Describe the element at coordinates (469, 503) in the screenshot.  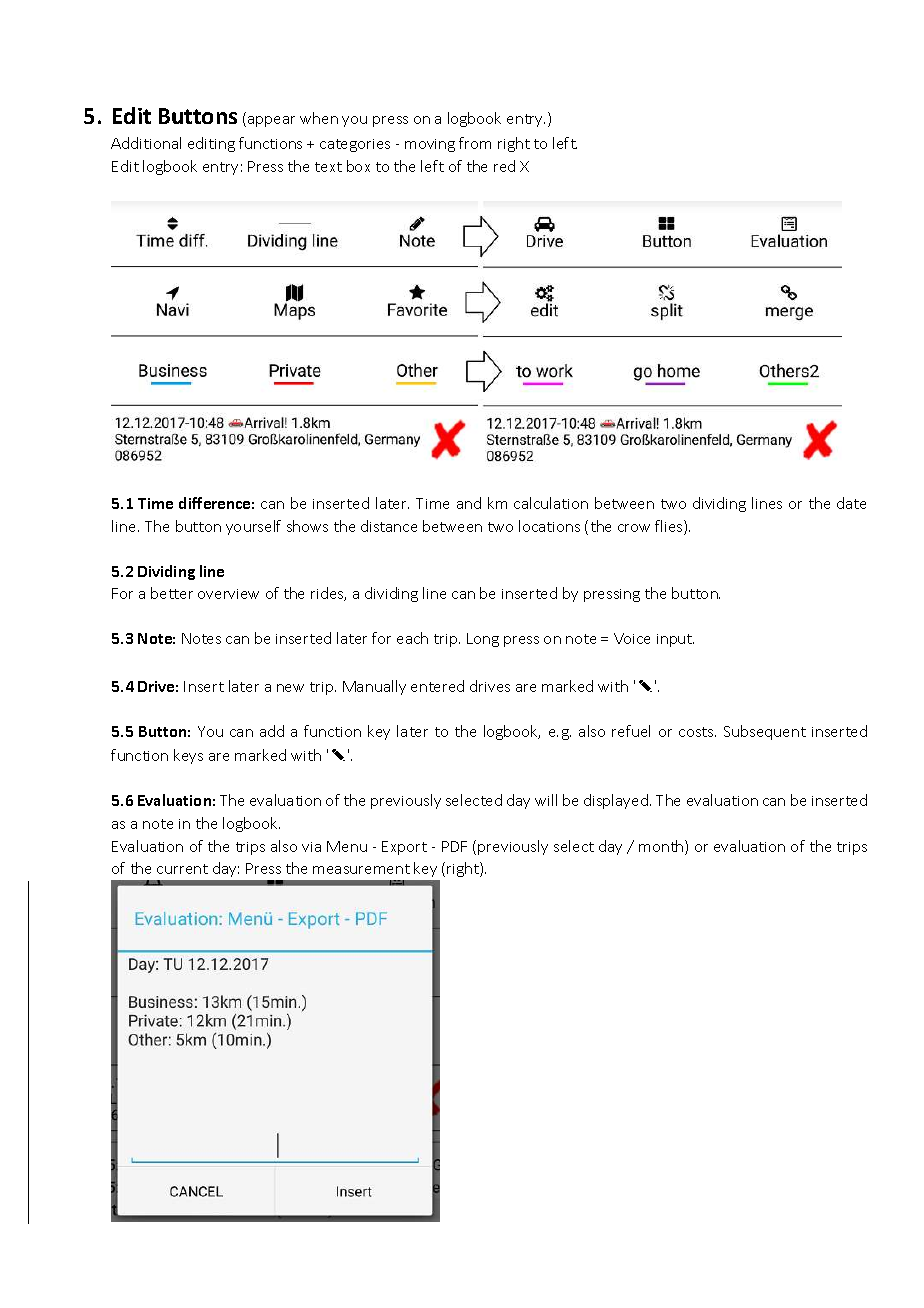
I see `and` at that location.
